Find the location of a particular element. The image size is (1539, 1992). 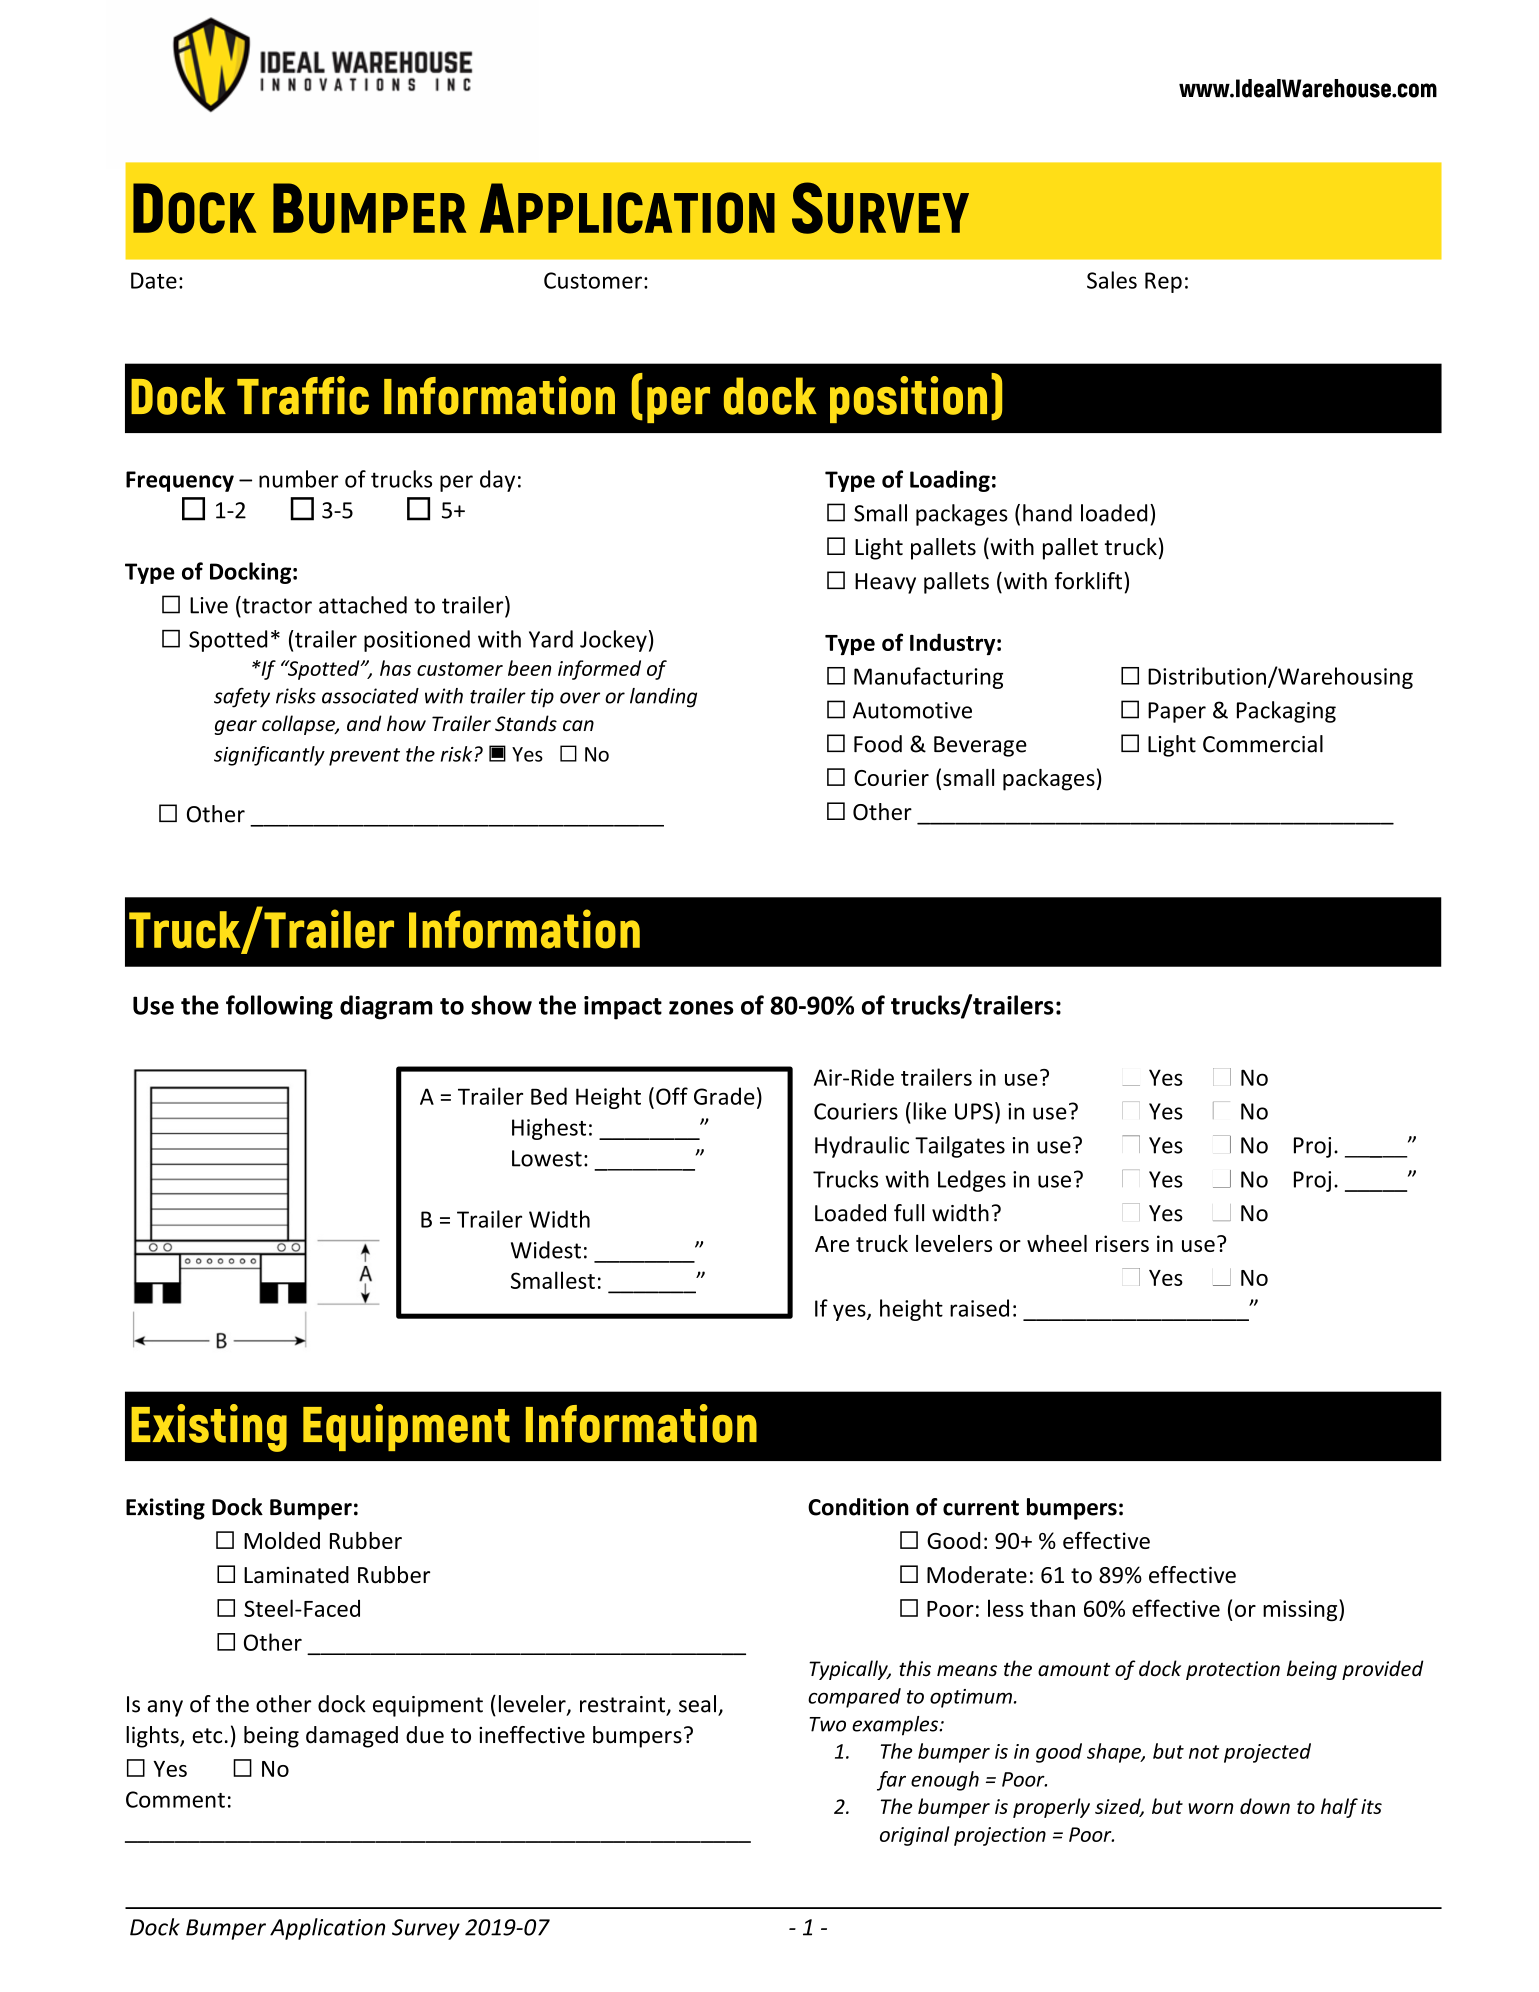

damaged is located at coordinates (352, 1737).
